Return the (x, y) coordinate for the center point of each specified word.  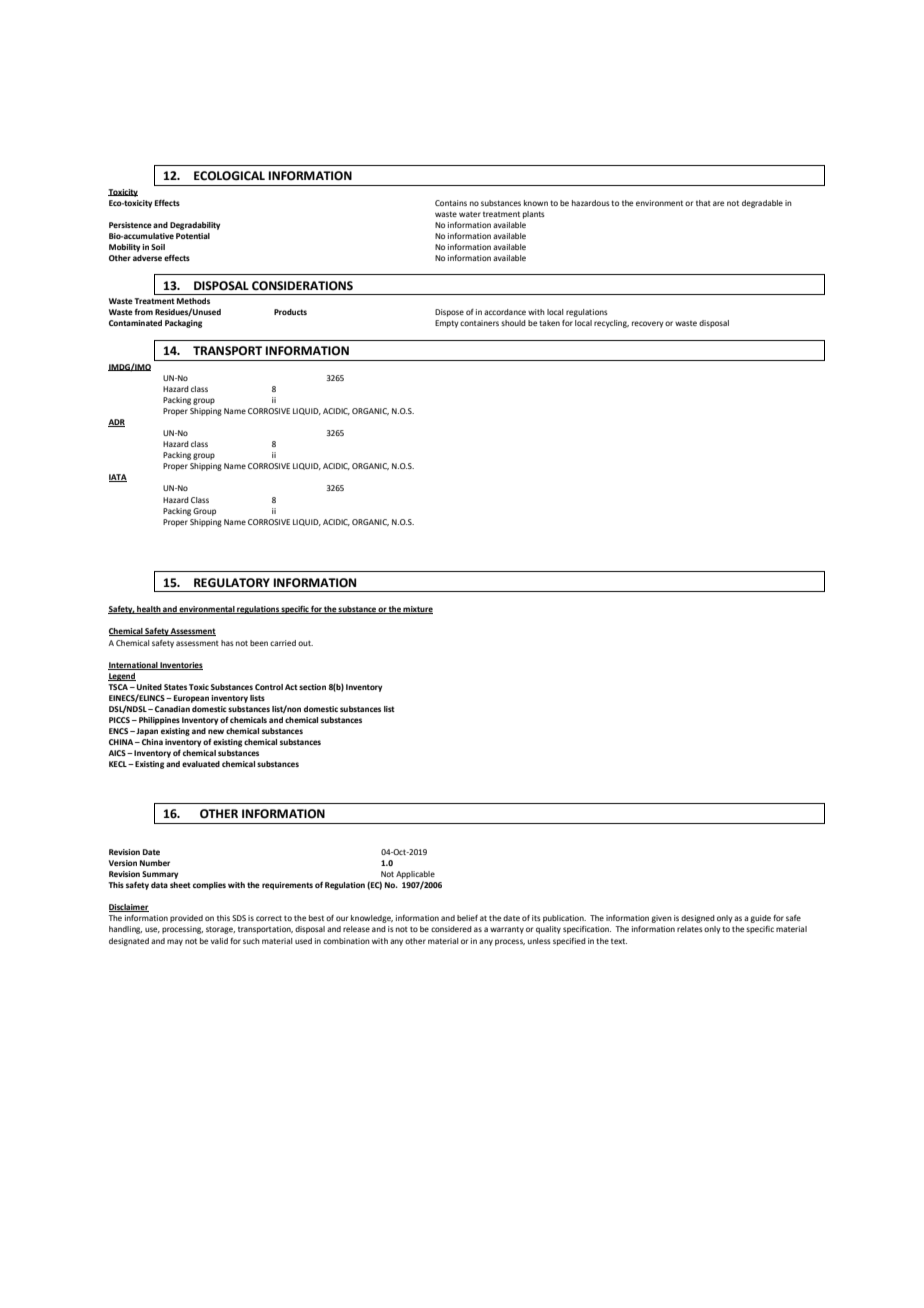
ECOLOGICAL (229, 176)
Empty (447, 324)
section (312, 687)
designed (698, 919)
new (216, 731)
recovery (648, 324)
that (703, 203)
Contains (451, 203)
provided (186, 919)
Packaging (183, 324)
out (305, 643)
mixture (417, 610)
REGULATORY (232, 583)
